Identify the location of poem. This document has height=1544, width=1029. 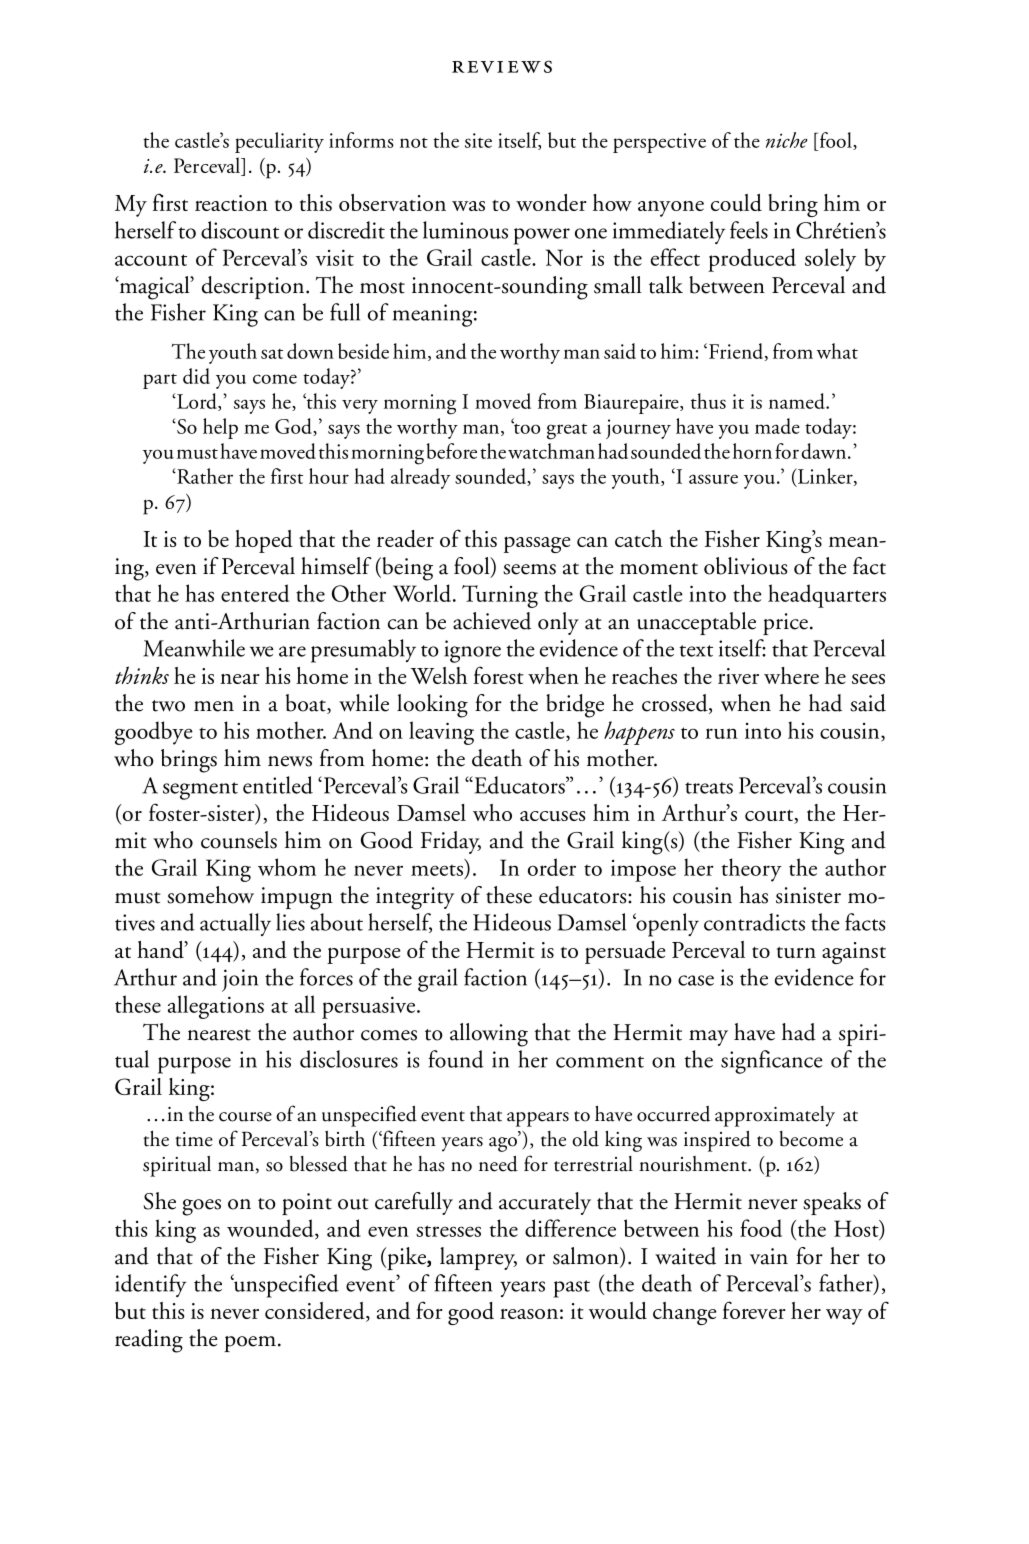
(250, 1344).
